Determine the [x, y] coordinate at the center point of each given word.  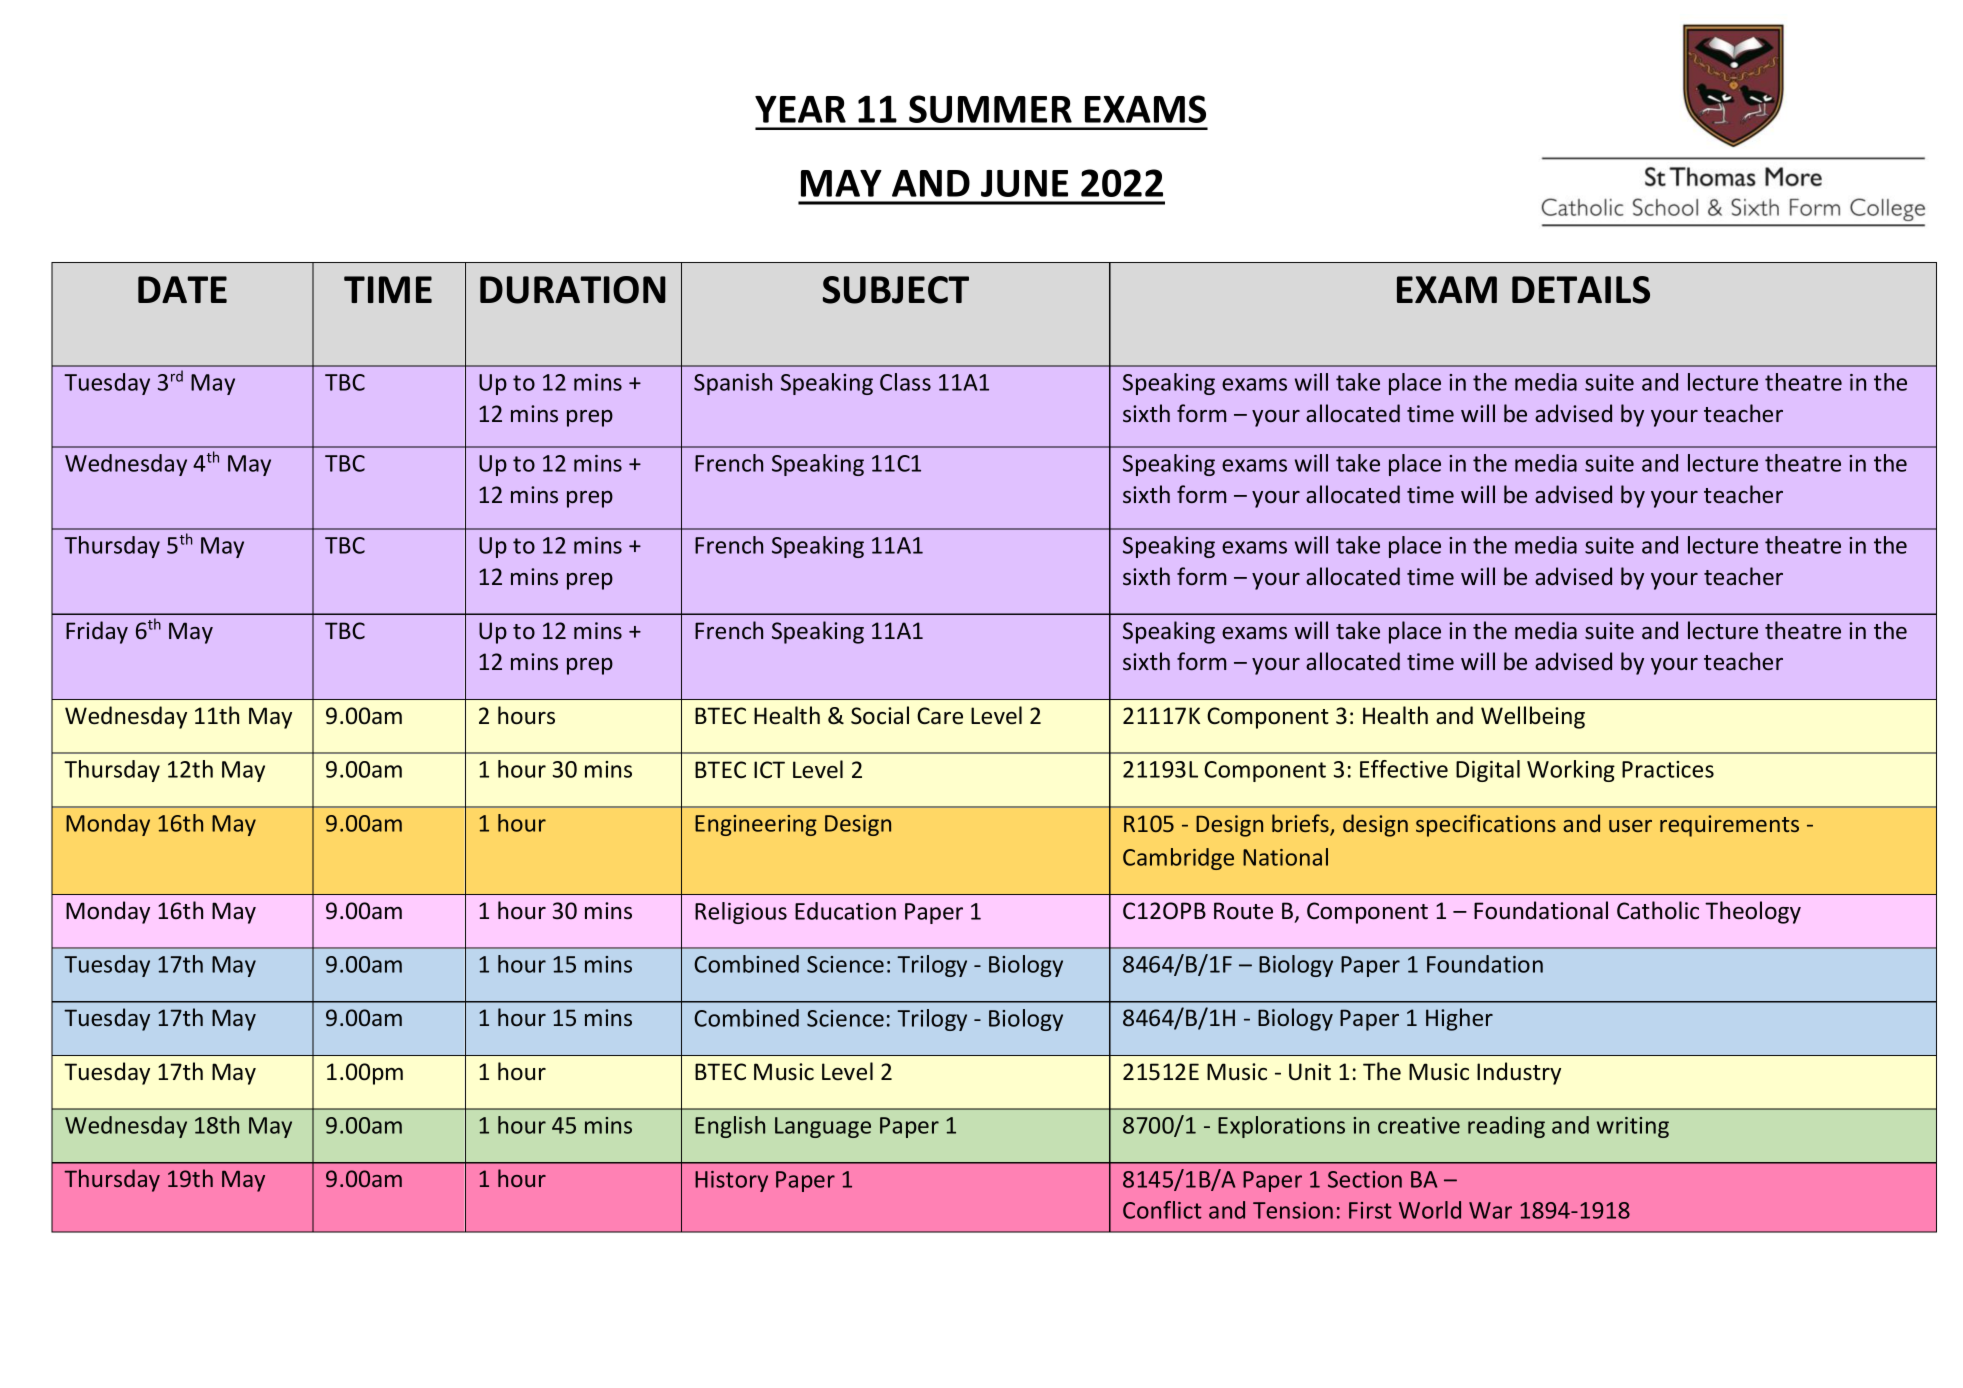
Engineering [756, 825]
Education [845, 911]
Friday [97, 632]
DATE [182, 289]
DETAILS [1581, 290]
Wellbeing [1533, 717]
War [1490, 1210]
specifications [1486, 825]
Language [823, 1127]
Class [905, 382]
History [731, 1181]
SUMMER [990, 109]
